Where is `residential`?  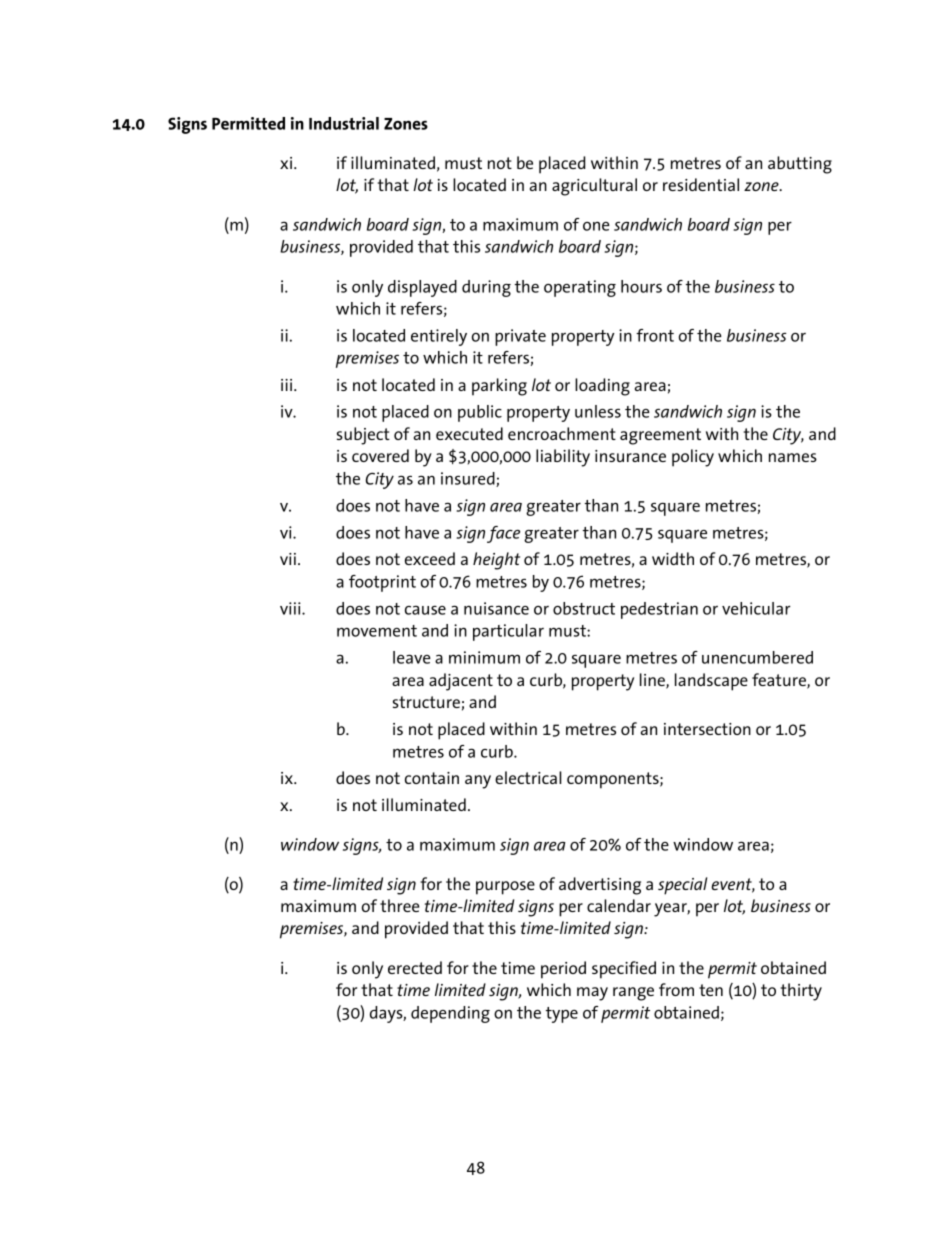
residential is located at coordinates (701, 184).
